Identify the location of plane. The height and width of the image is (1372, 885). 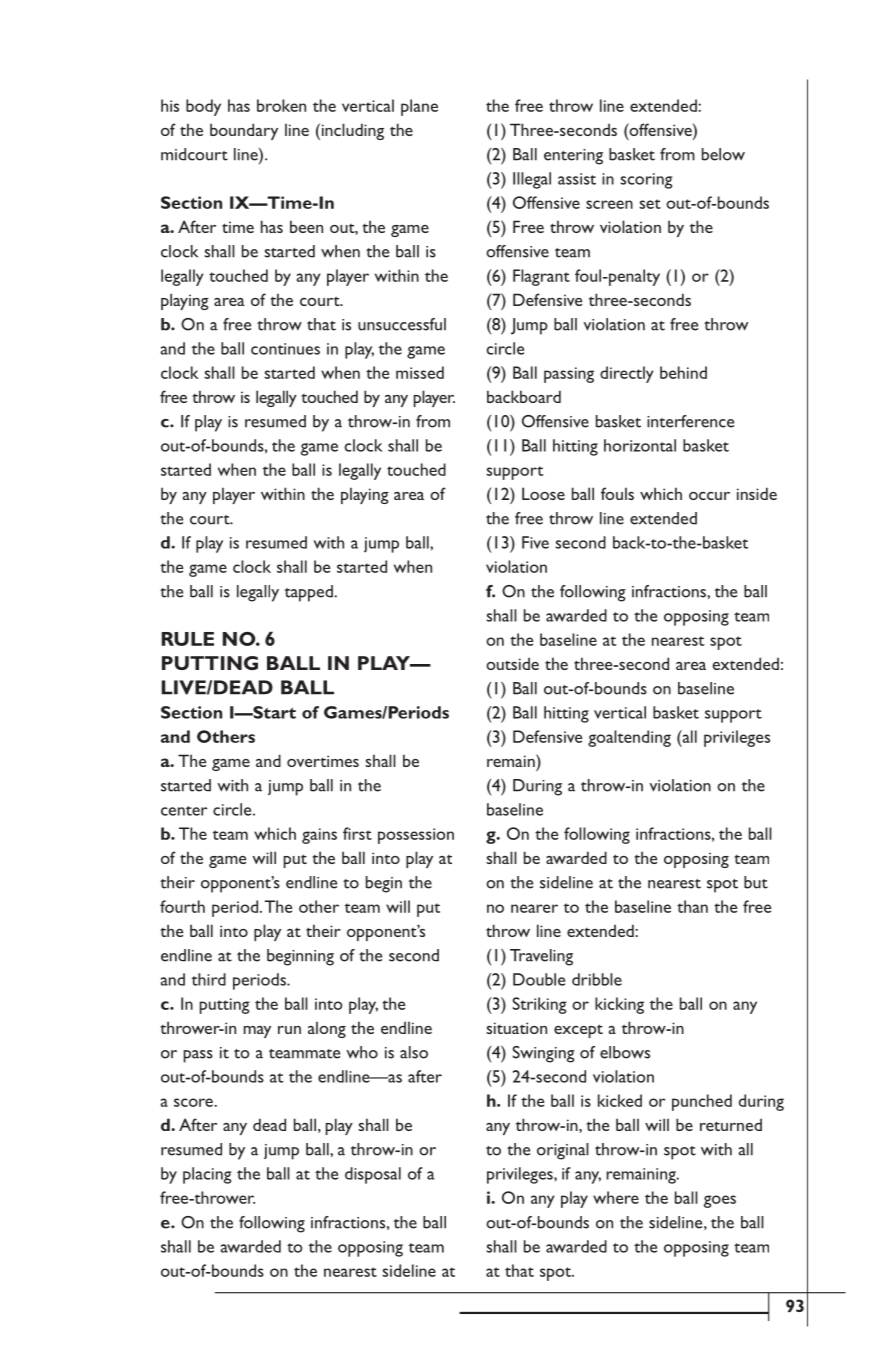
(419, 107).
